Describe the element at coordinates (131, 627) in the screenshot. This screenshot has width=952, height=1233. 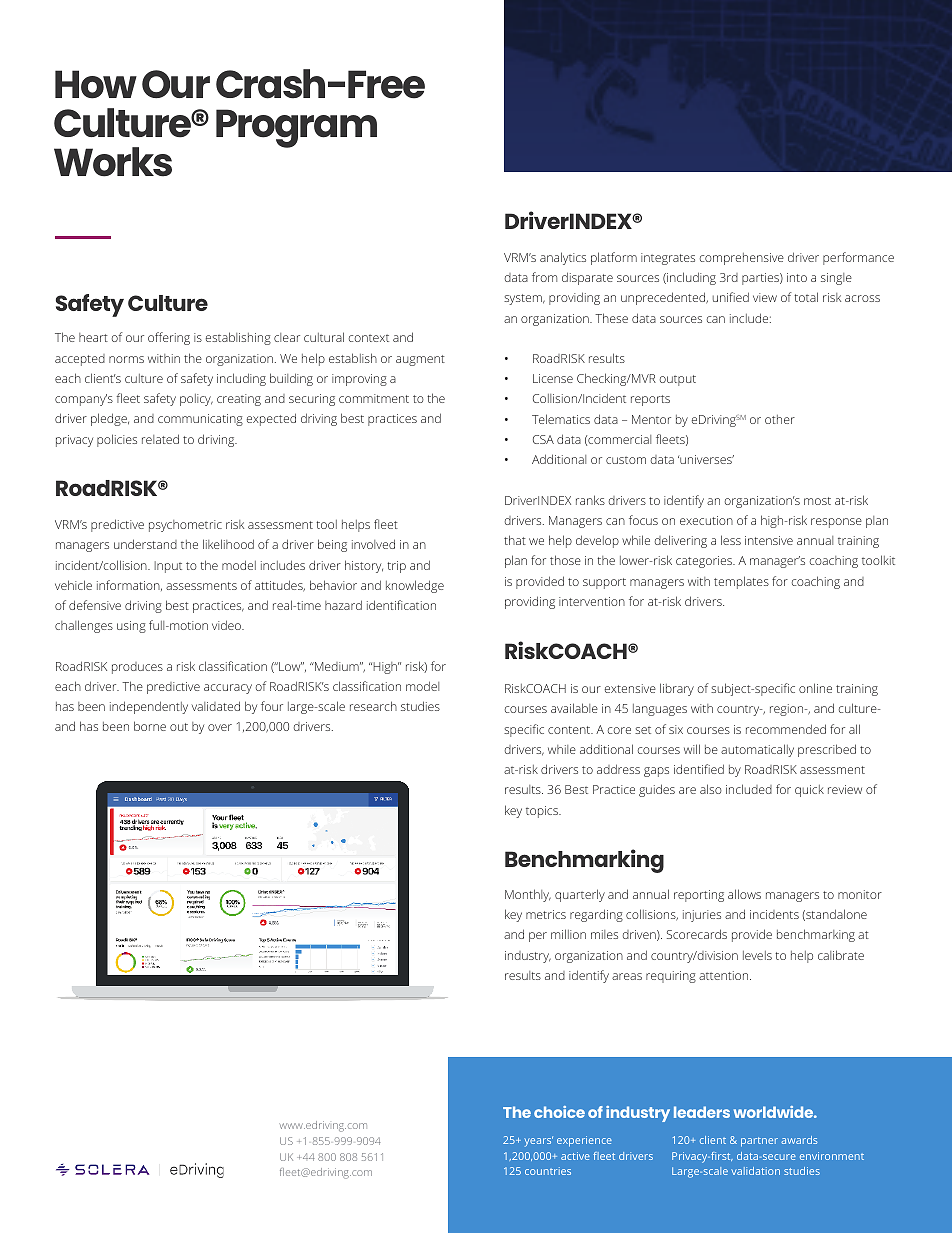
I see `using` at that location.
